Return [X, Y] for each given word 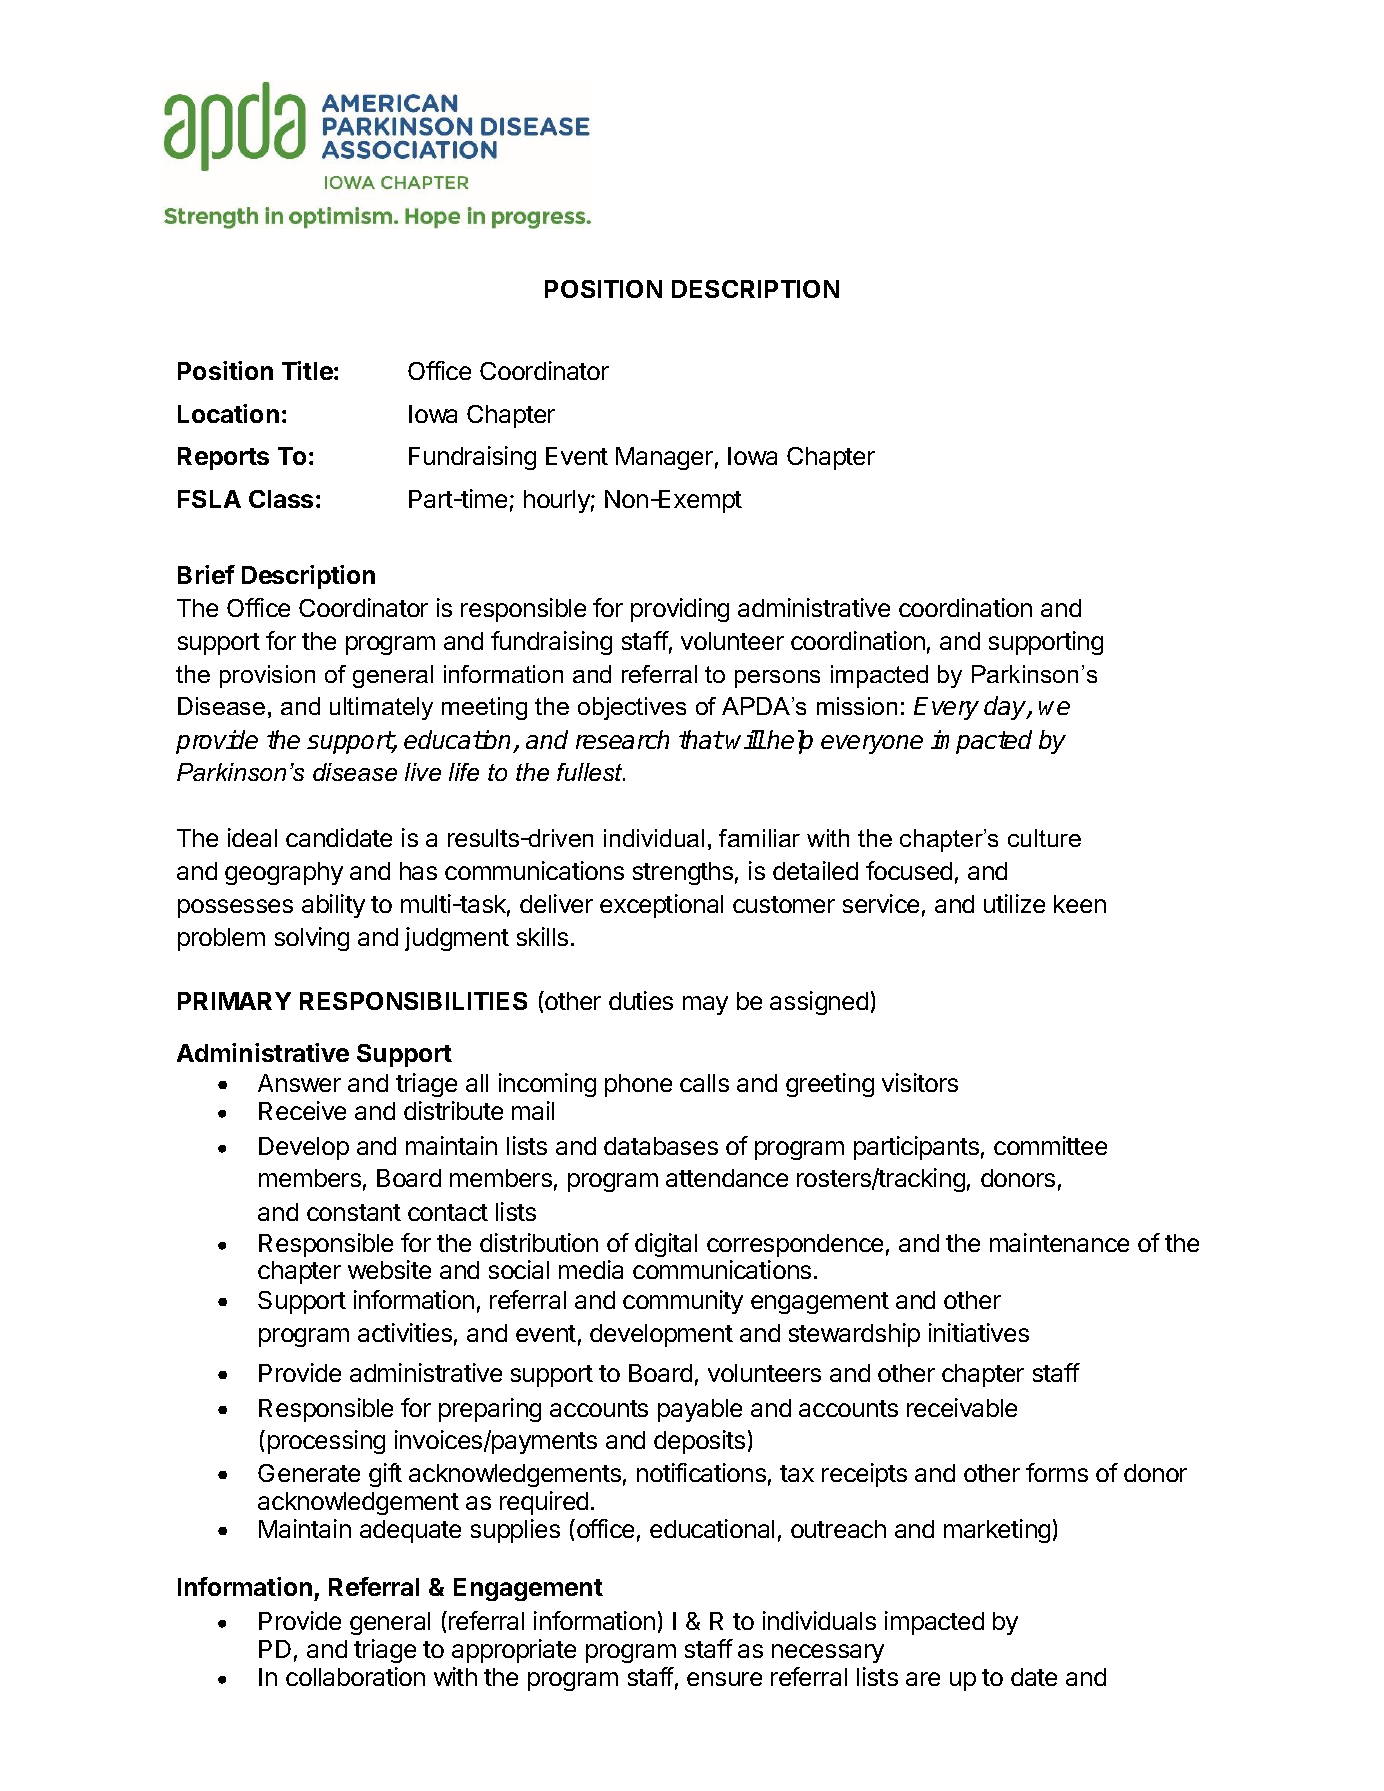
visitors [920, 1082]
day [1006, 708]
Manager [664, 458]
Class [281, 499]
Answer [299, 1083]
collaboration [355, 1676]
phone [638, 1085]
